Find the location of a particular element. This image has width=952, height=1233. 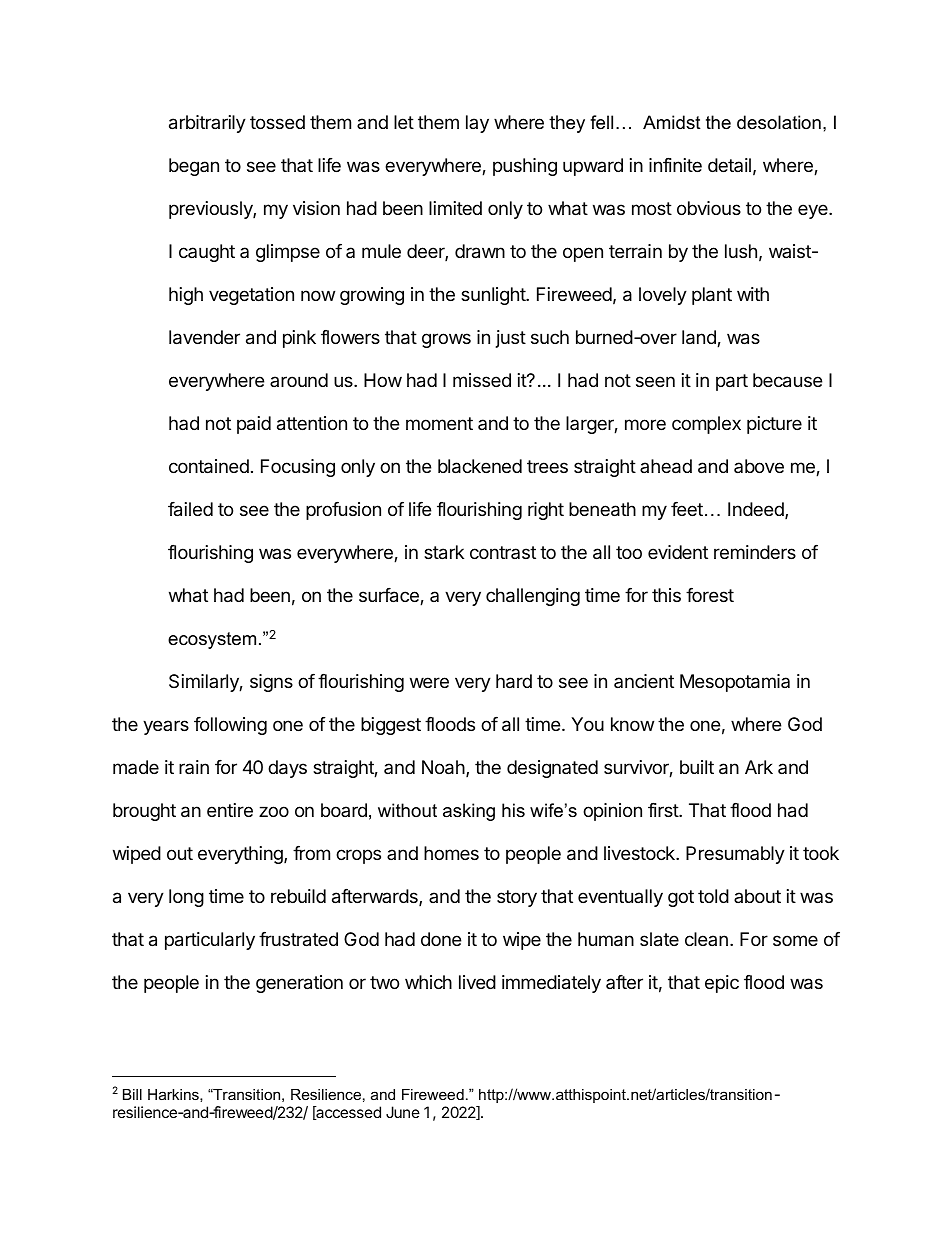

forest is located at coordinates (710, 595).
